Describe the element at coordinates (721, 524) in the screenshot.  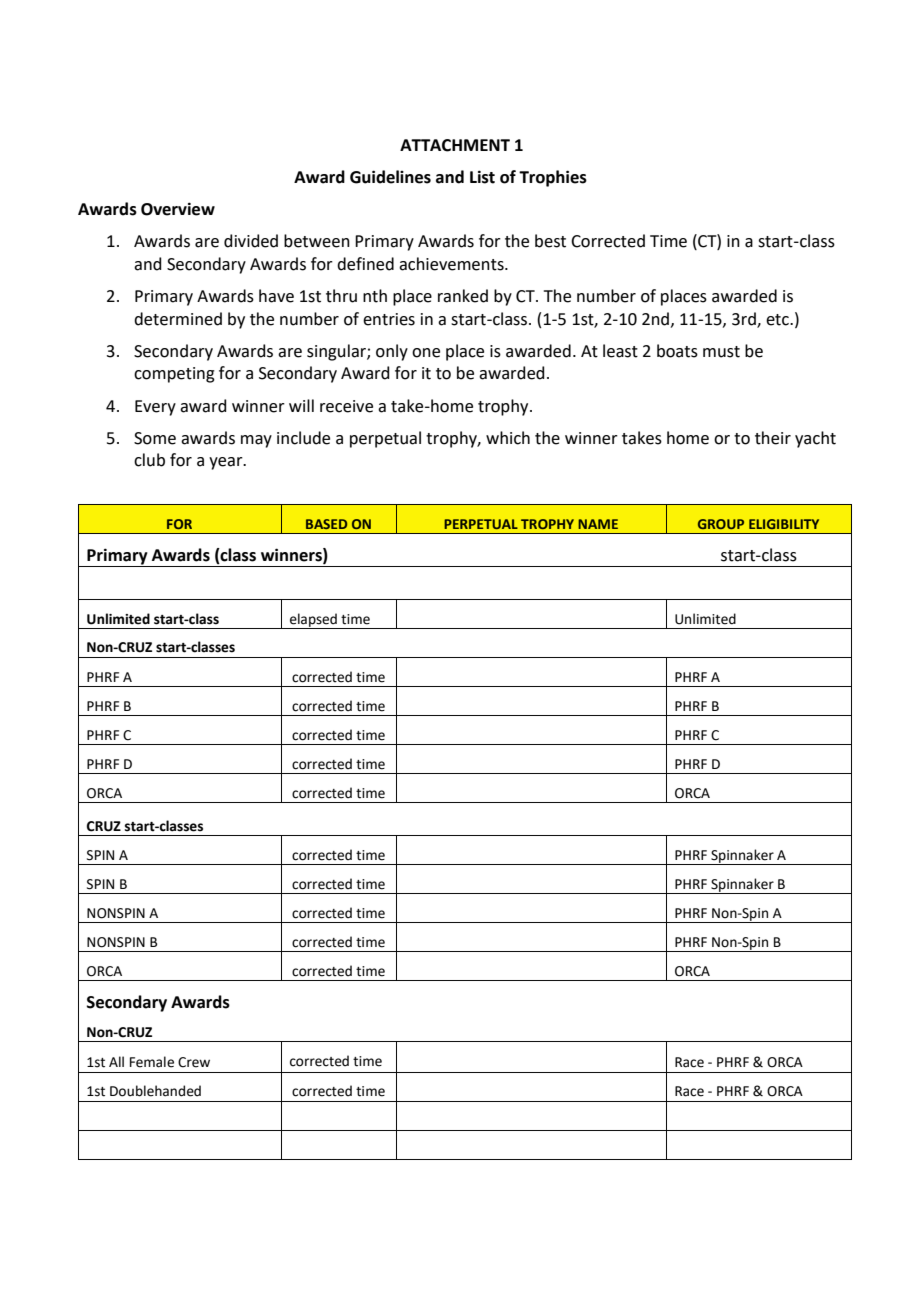
I see `GROUP` at that location.
